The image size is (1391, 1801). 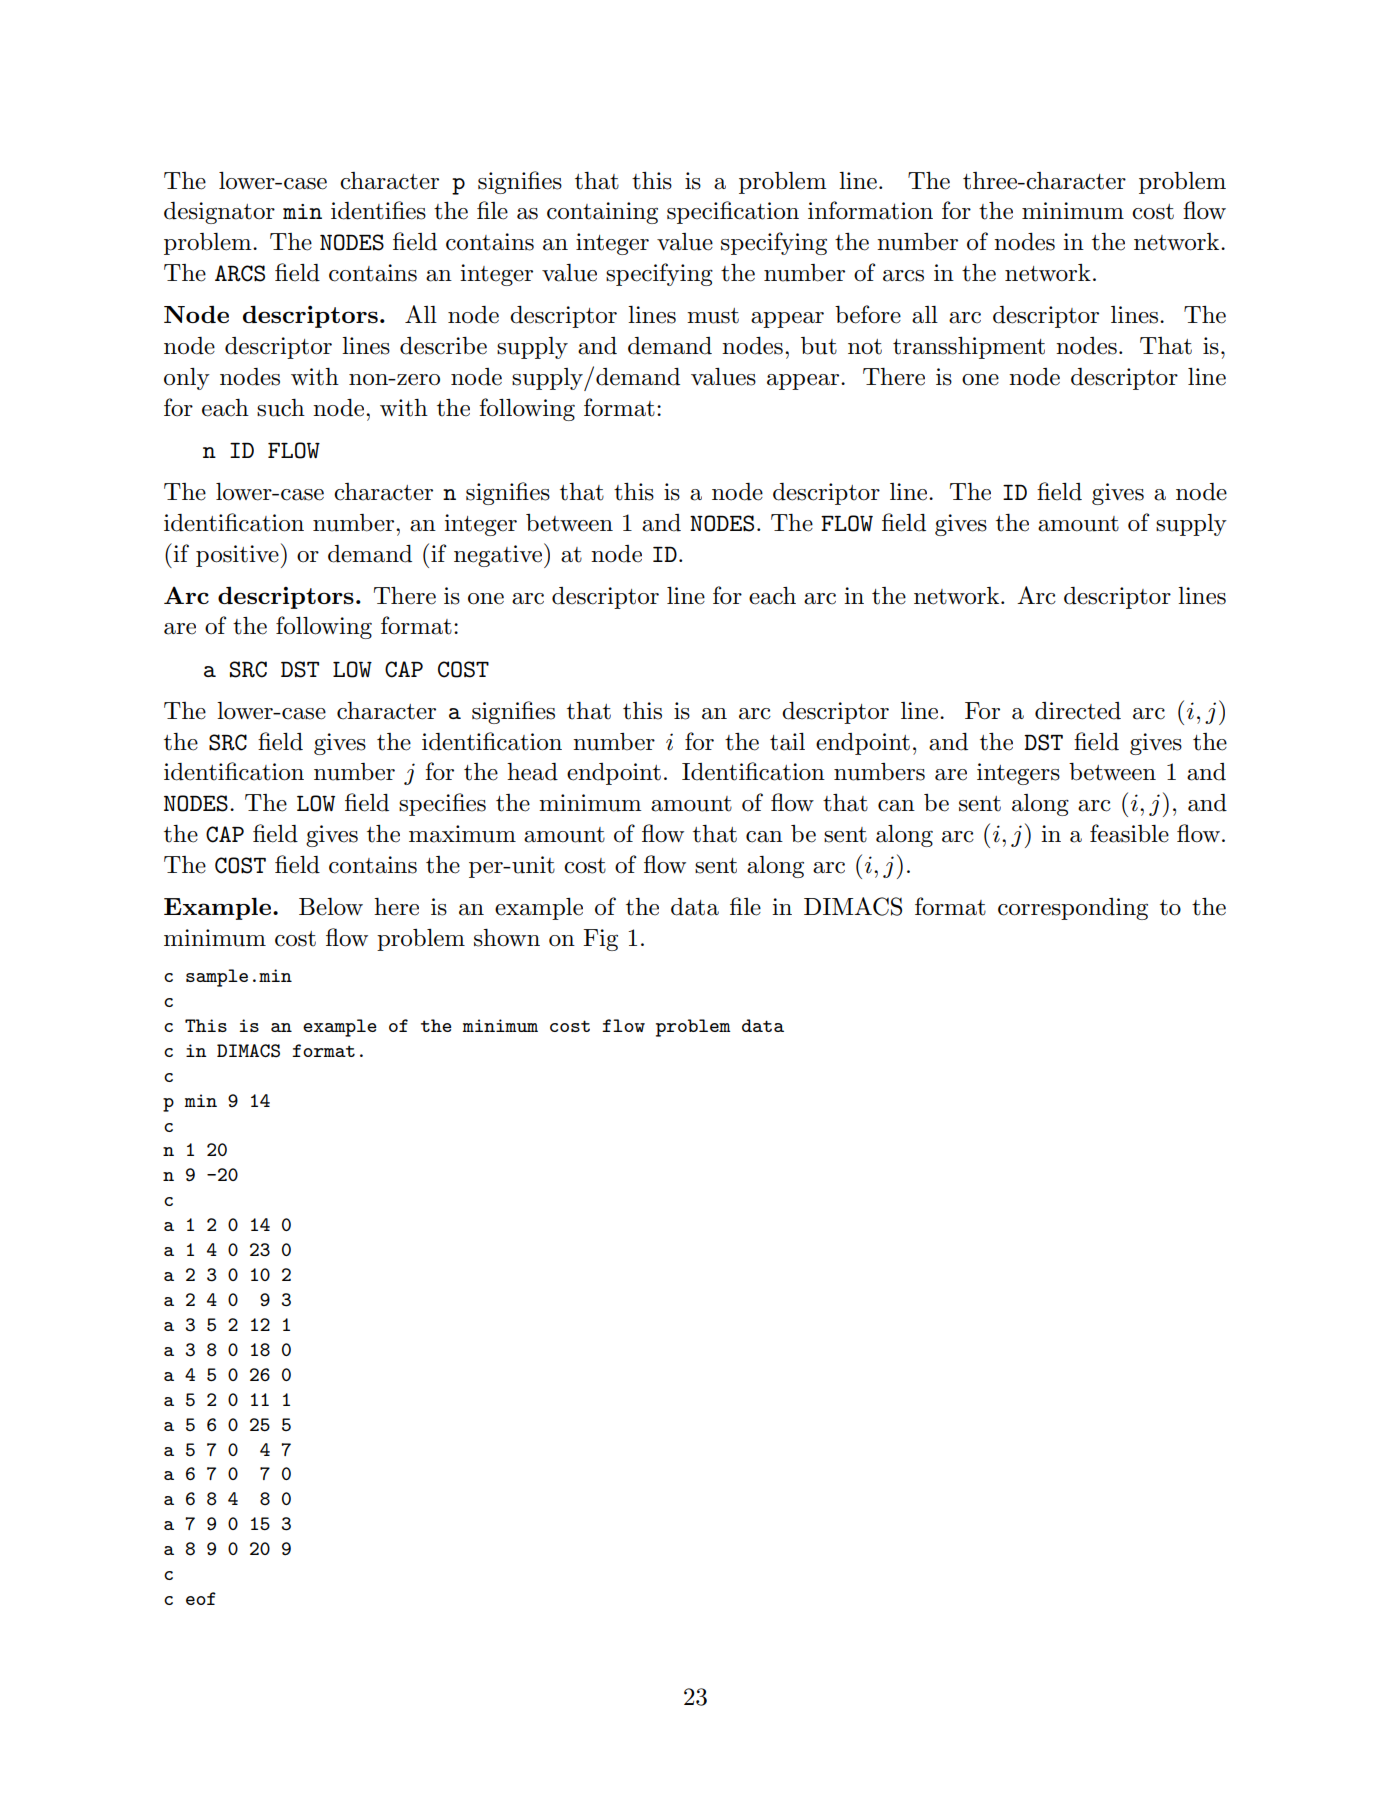 What do you see at coordinates (219, 213) in the screenshot?
I see `designator` at bounding box center [219, 213].
